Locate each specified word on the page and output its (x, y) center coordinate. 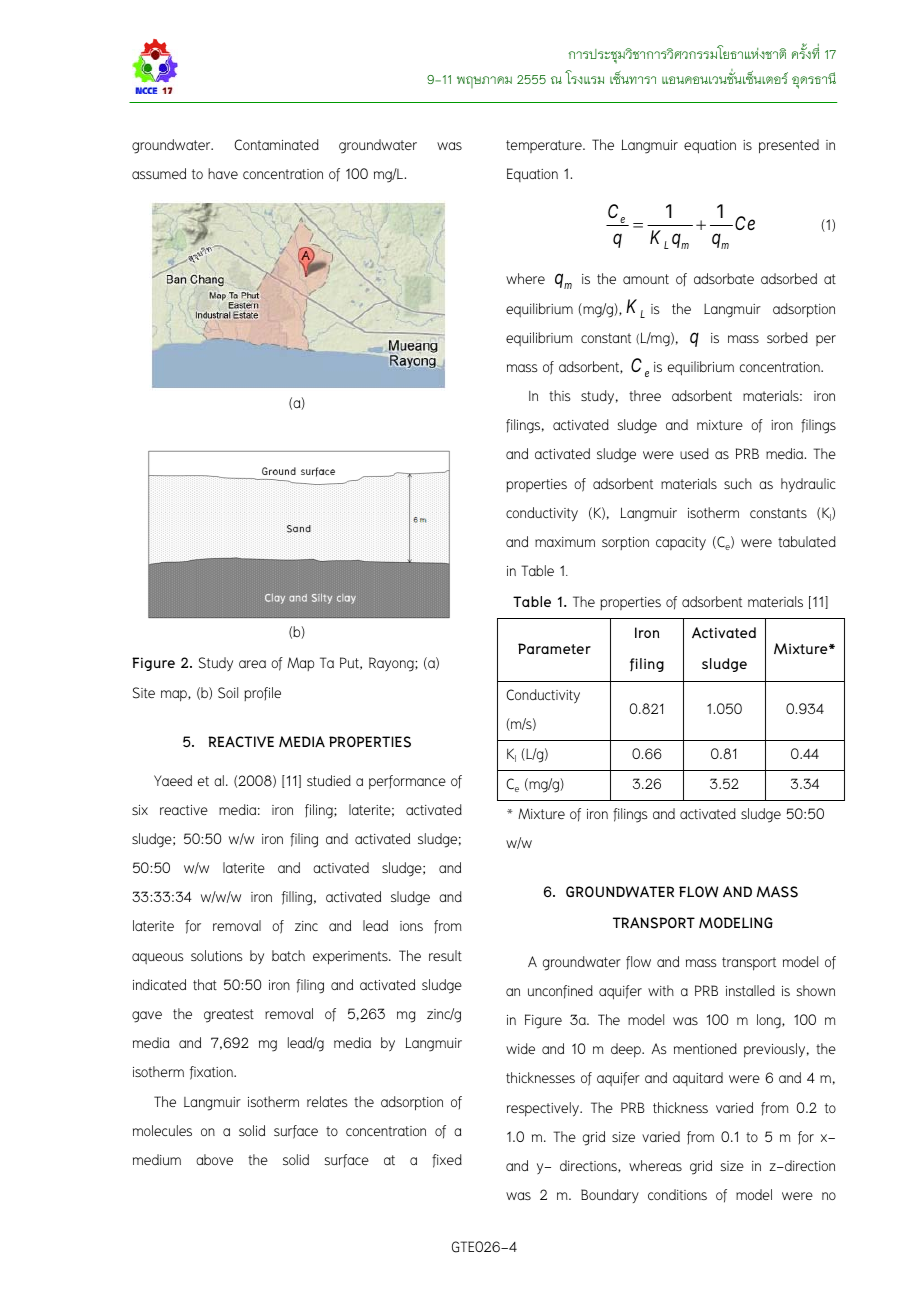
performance (407, 782)
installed (750, 990)
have (223, 173)
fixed (447, 1161)
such (738, 483)
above (214, 1159)
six (140, 810)
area (252, 664)
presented (789, 146)
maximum (565, 542)
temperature (545, 146)
